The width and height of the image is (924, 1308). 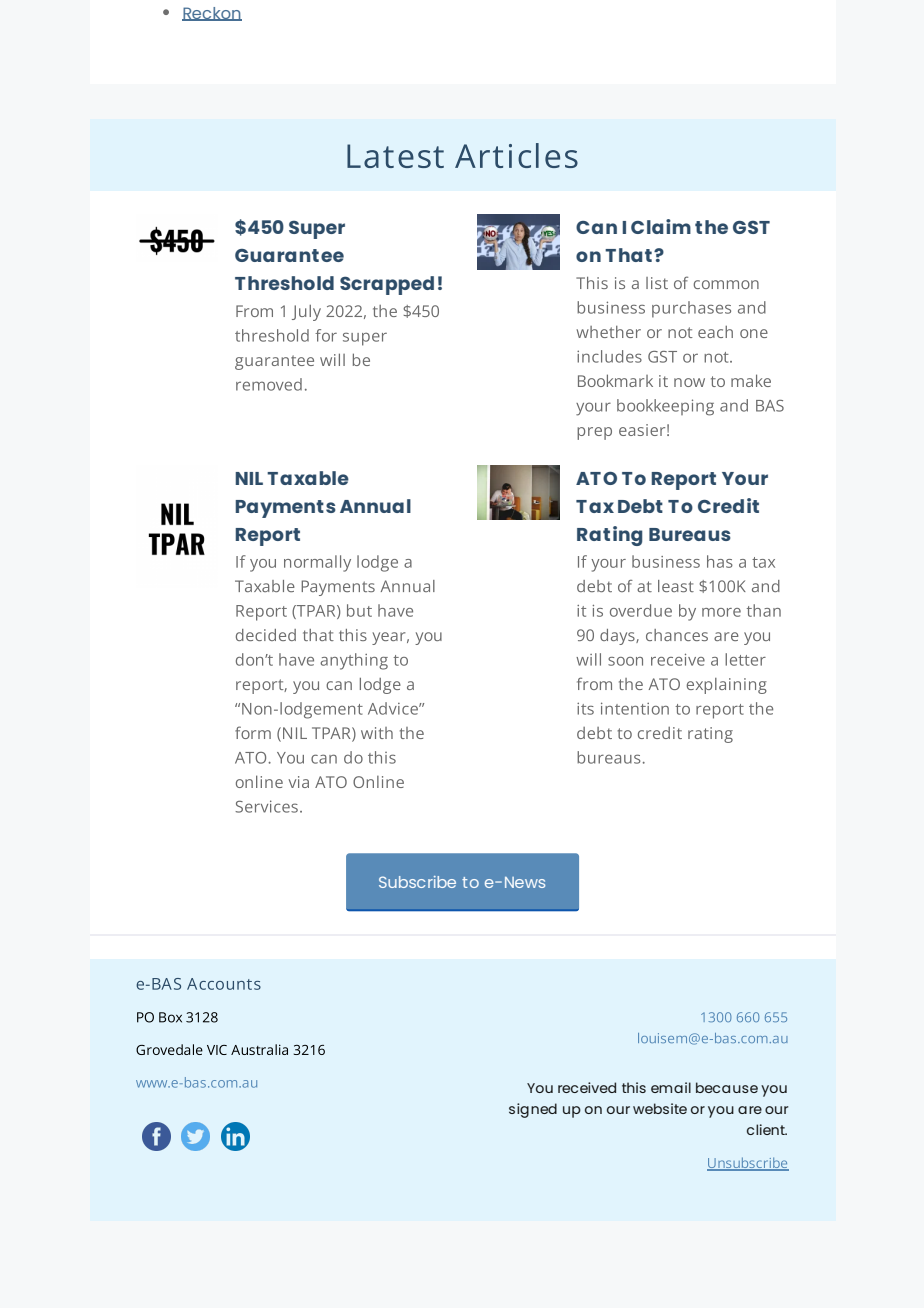 What do you see at coordinates (212, 14) in the image?
I see `Reckon` at bounding box center [212, 14].
